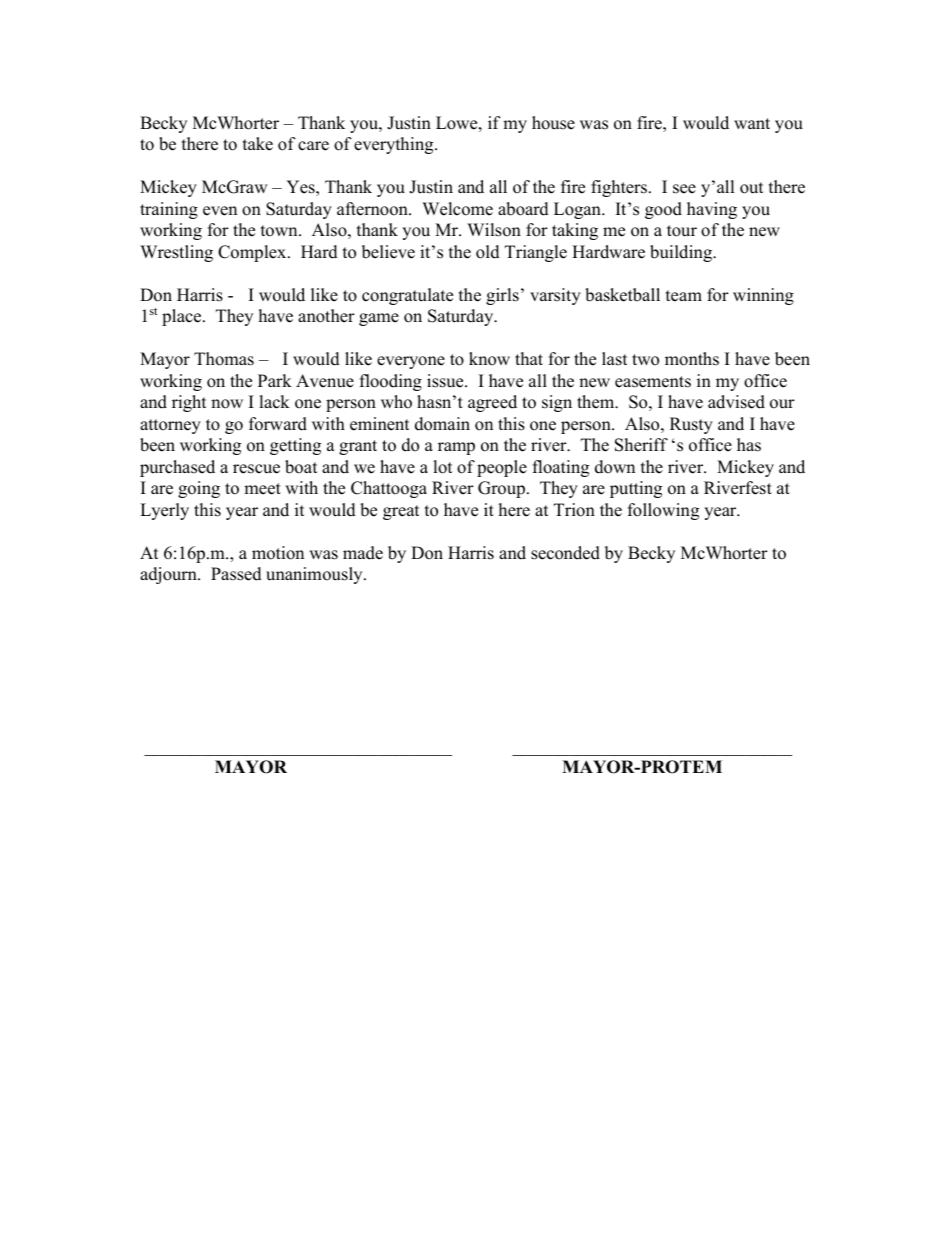  What do you see at coordinates (395, 145) in the screenshot?
I see `everything` at bounding box center [395, 145].
